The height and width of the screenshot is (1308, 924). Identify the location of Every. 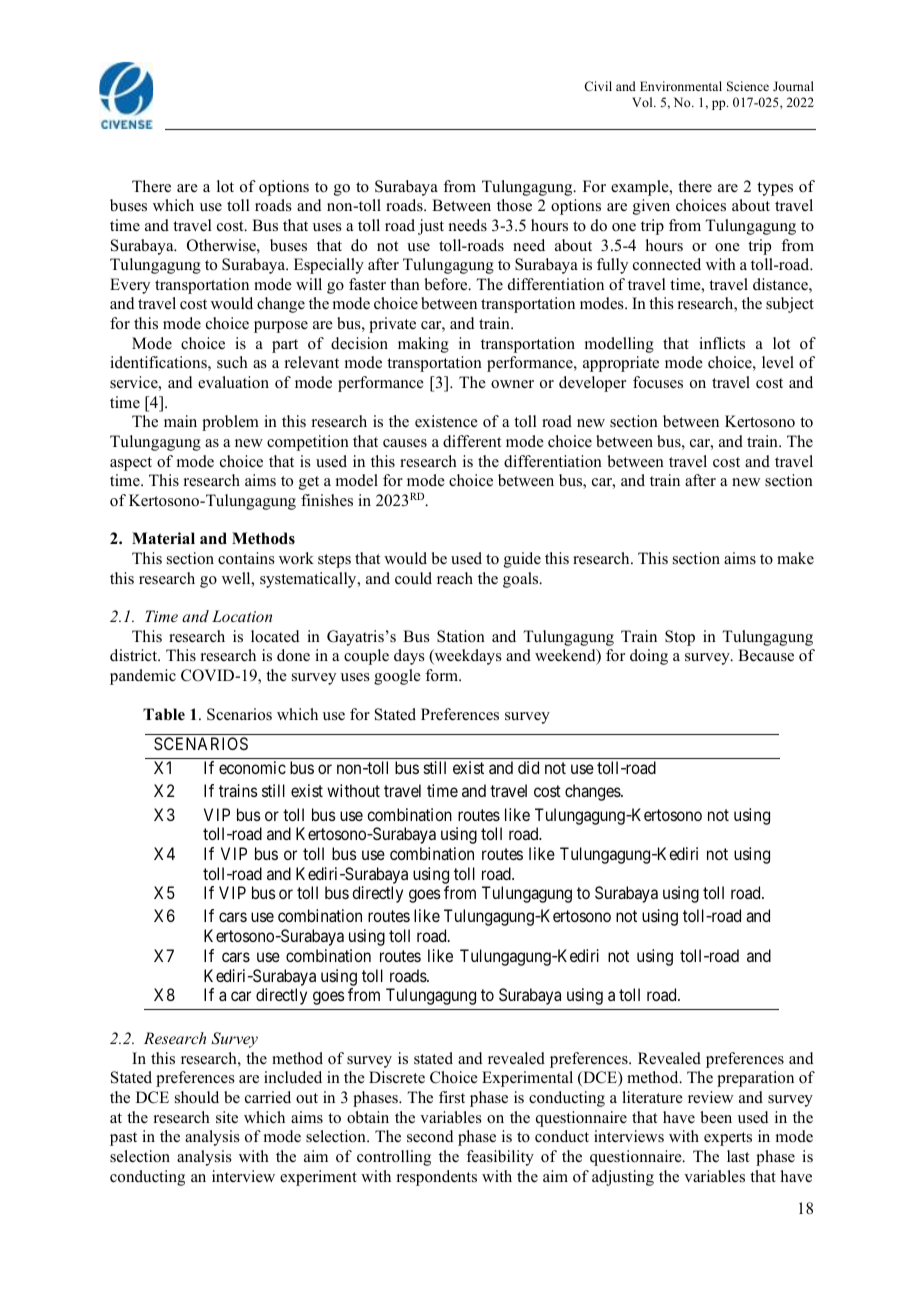
(130, 286).
